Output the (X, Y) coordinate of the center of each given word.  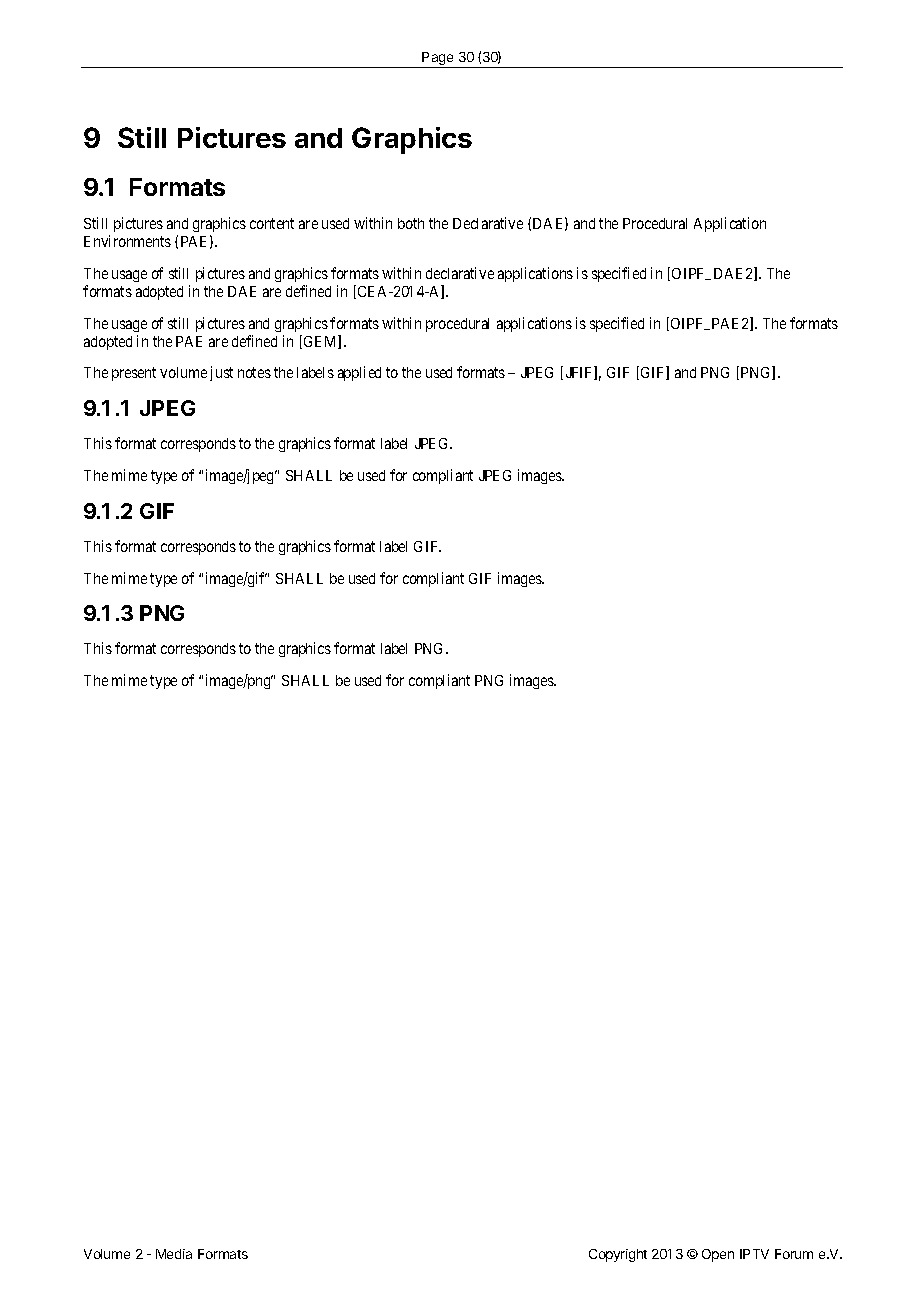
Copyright (618, 1255)
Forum (794, 1254)
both (411, 223)
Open (718, 1255)
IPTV (754, 1254)
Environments (127, 241)
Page (438, 60)
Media (174, 1254)
